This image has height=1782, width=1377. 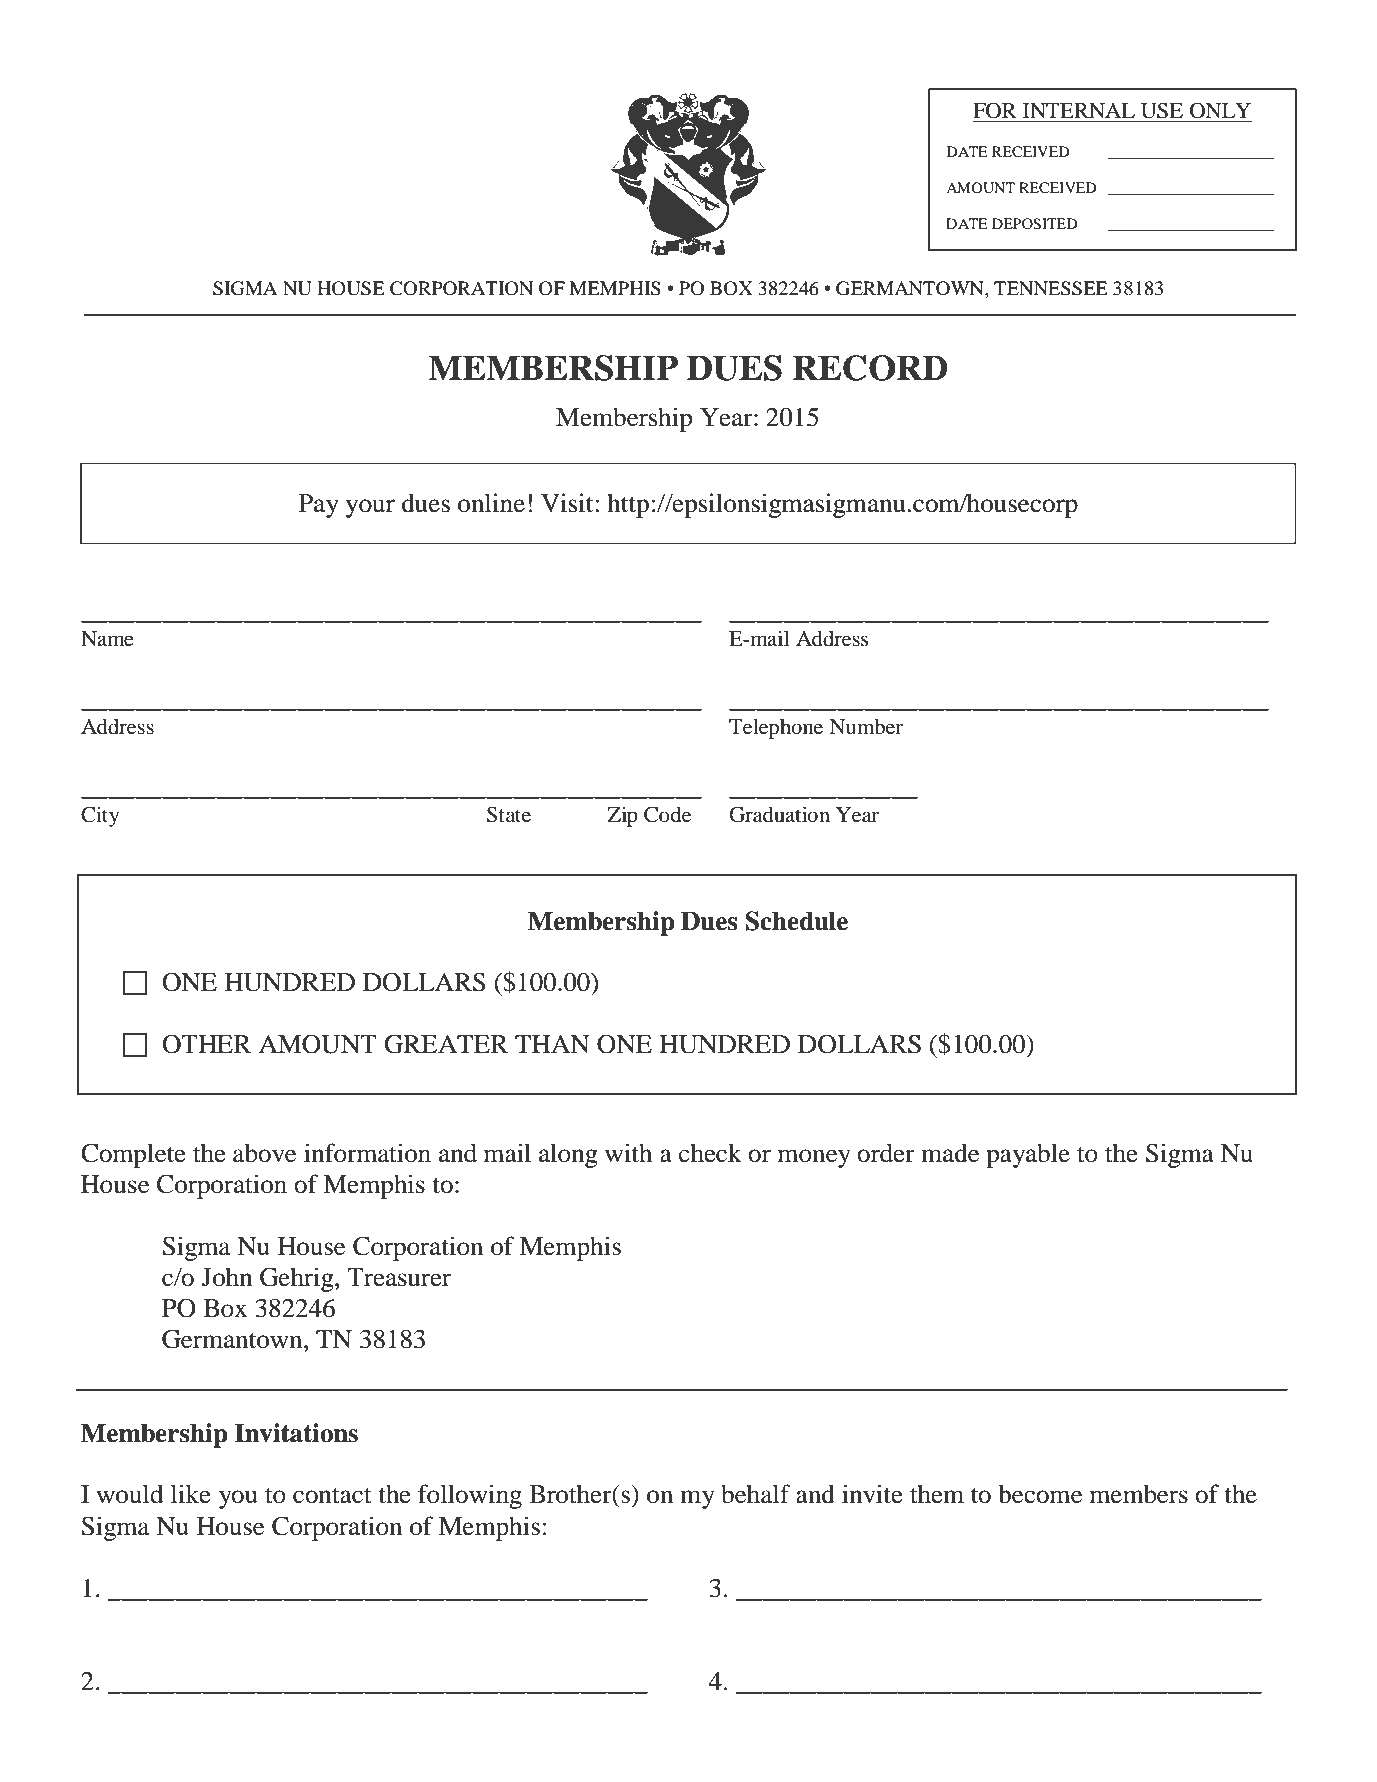 What do you see at coordinates (756, 1494) in the image?
I see `behalf` at bounding box center [756, 1494].
